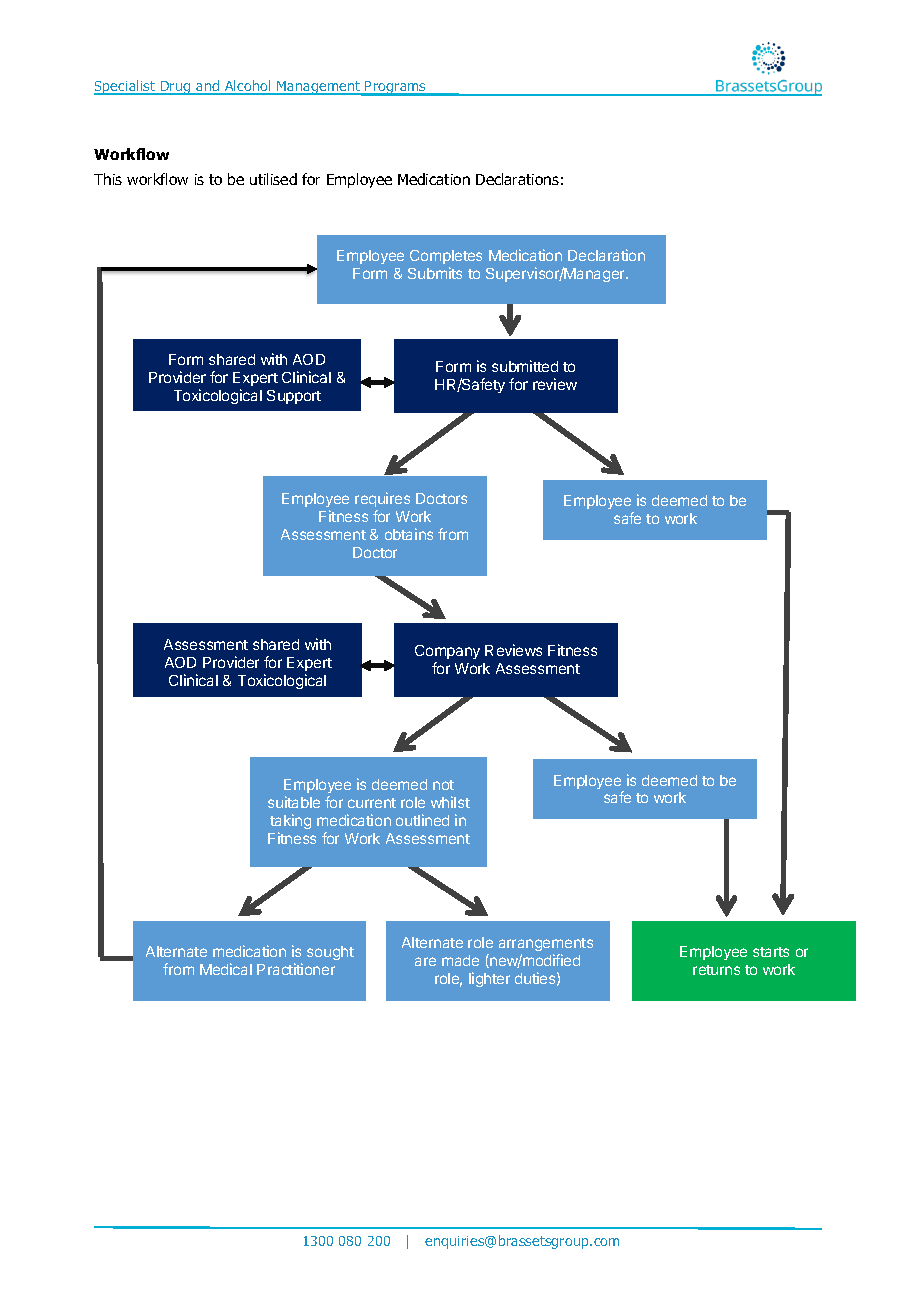 This screenshot has width=924, height=1308. What do you see at coordinates (273, 179) in the screenshot?
I see `utilised` at bounding box center [273, 179].
